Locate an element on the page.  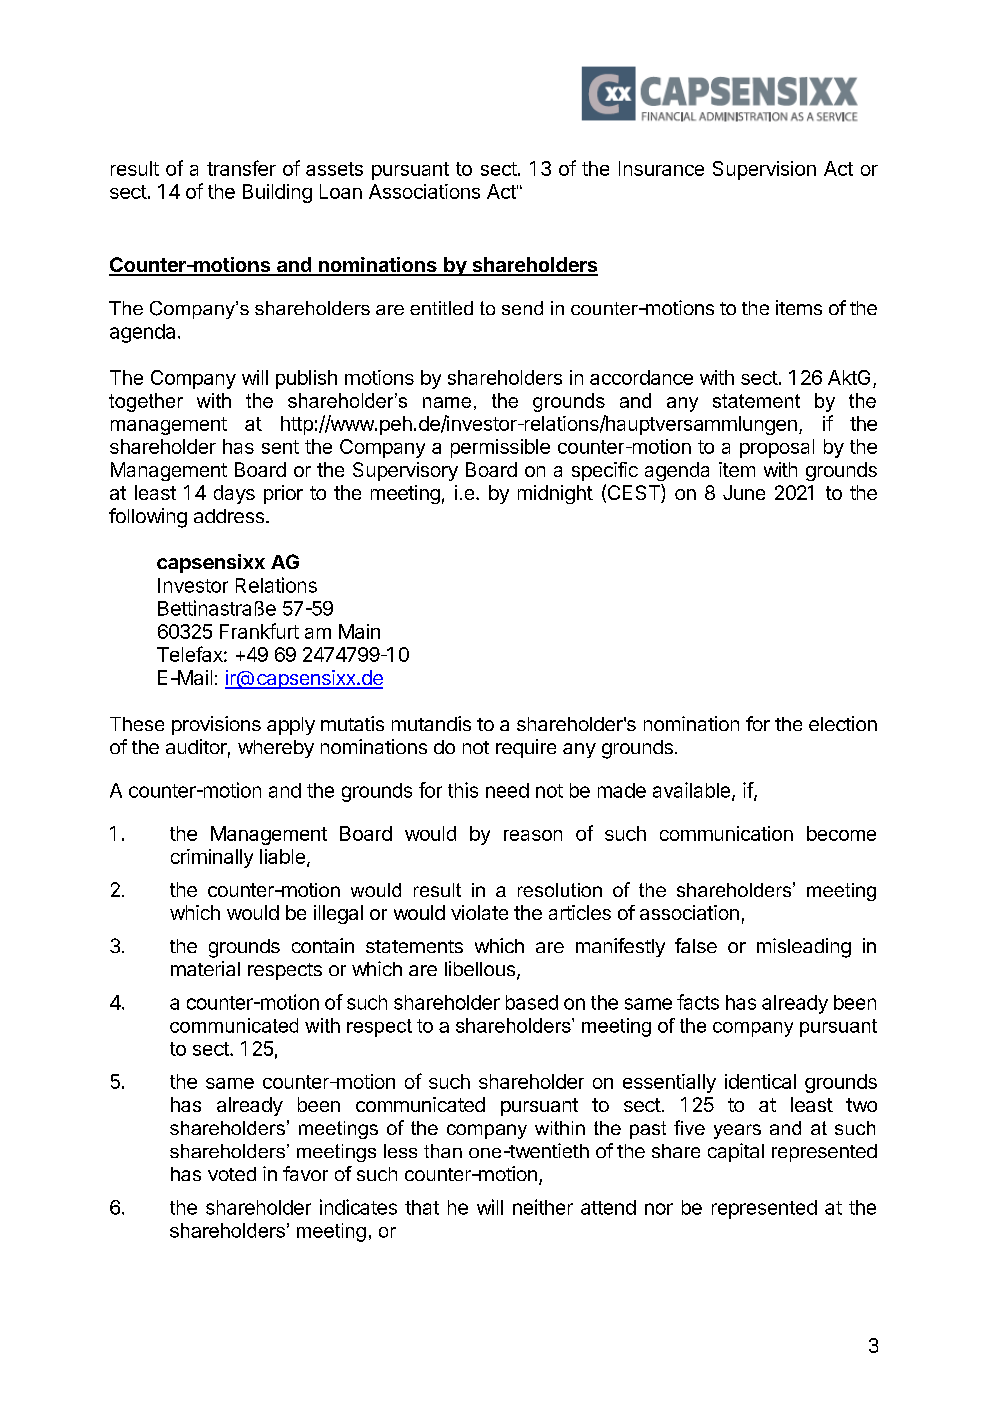
voted is located at coordinates (232, 1174).
